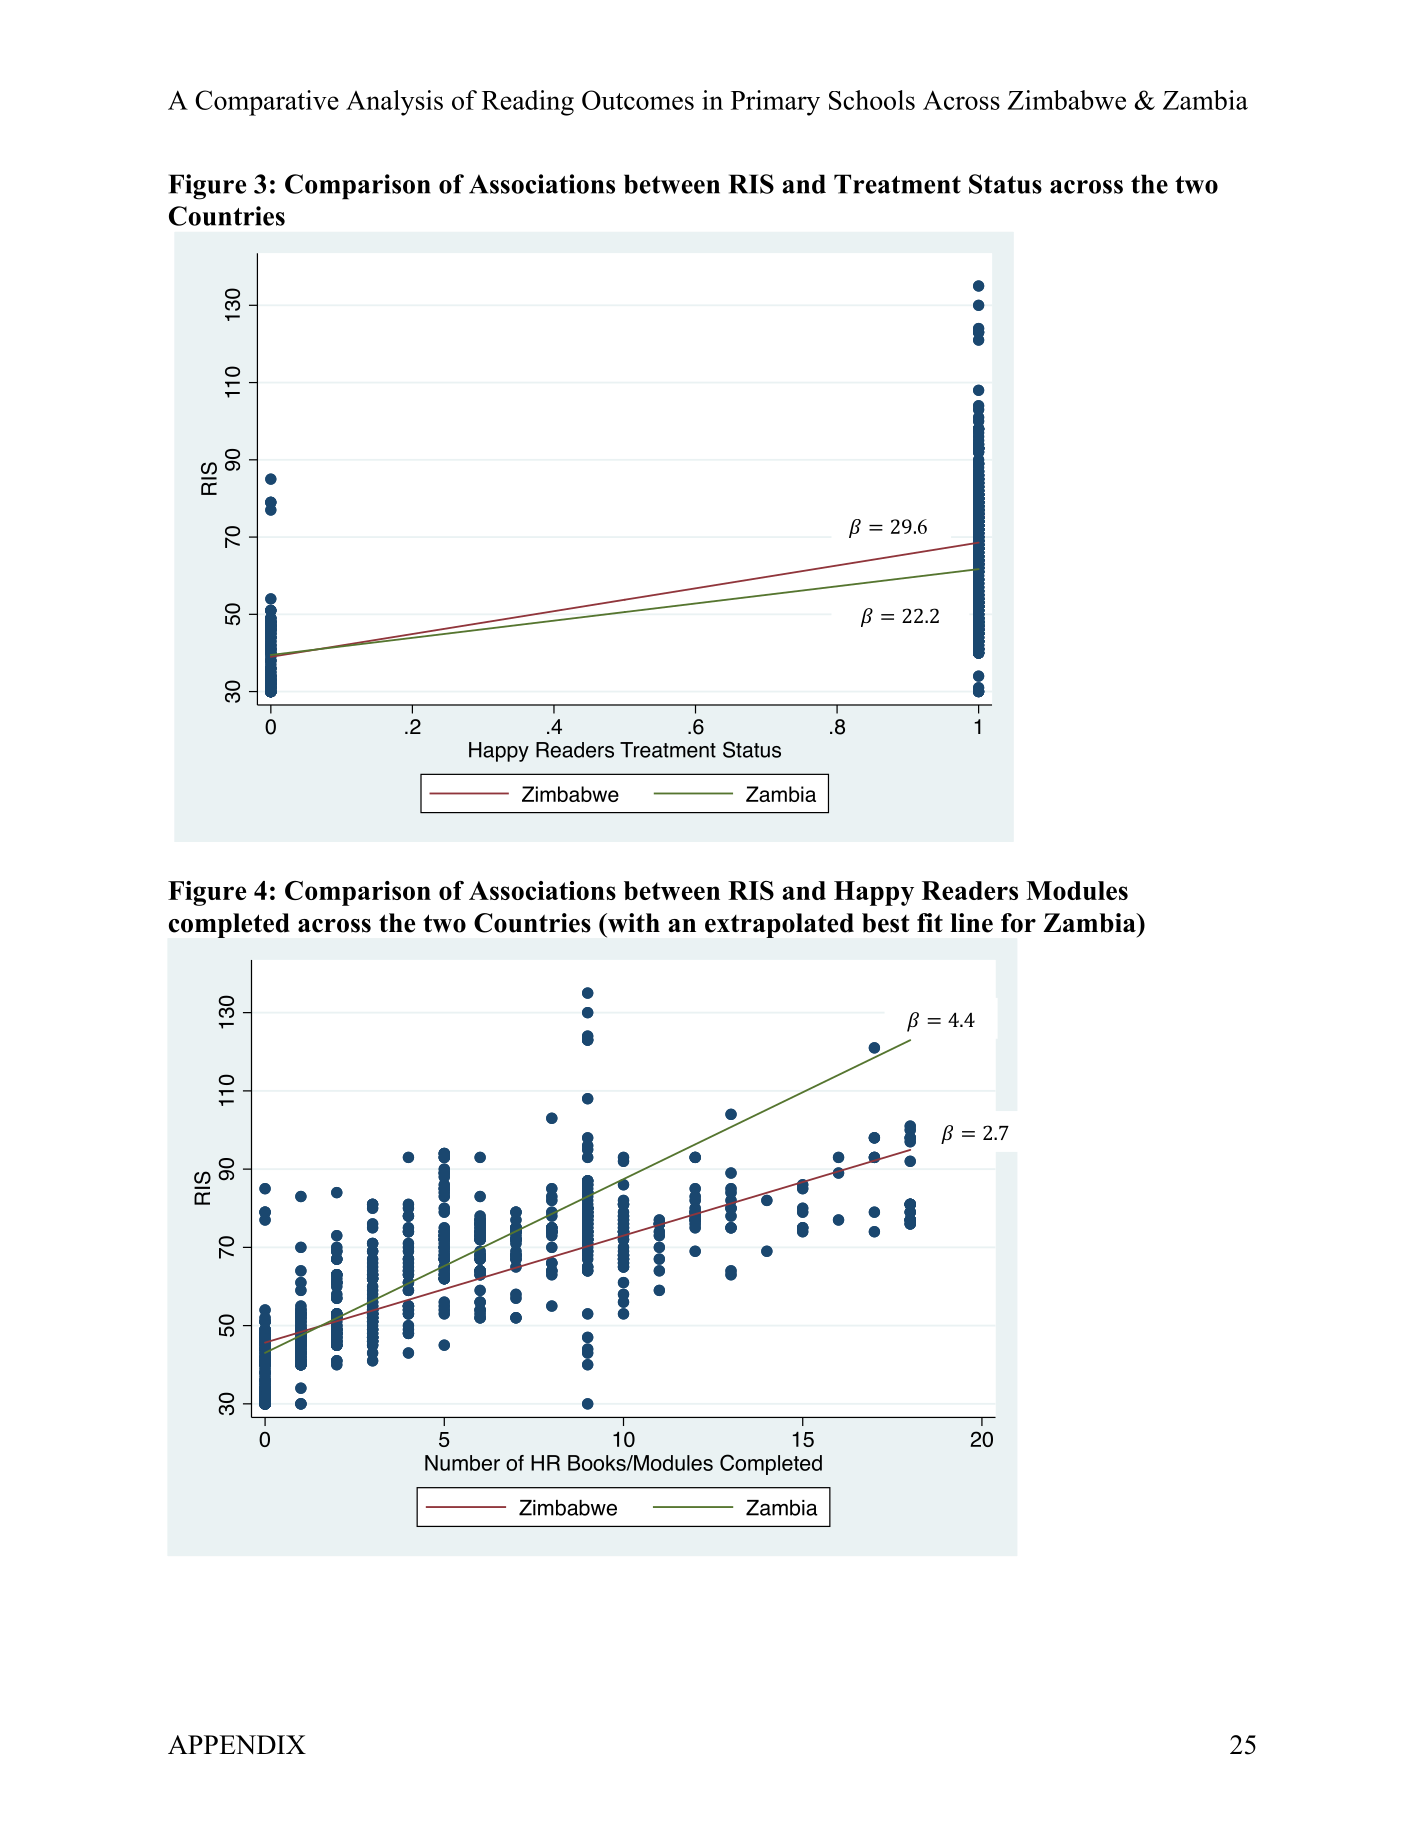 The height and width of the page is (1844, 1425). I want to click on extrapolated, so click(779, 925).
